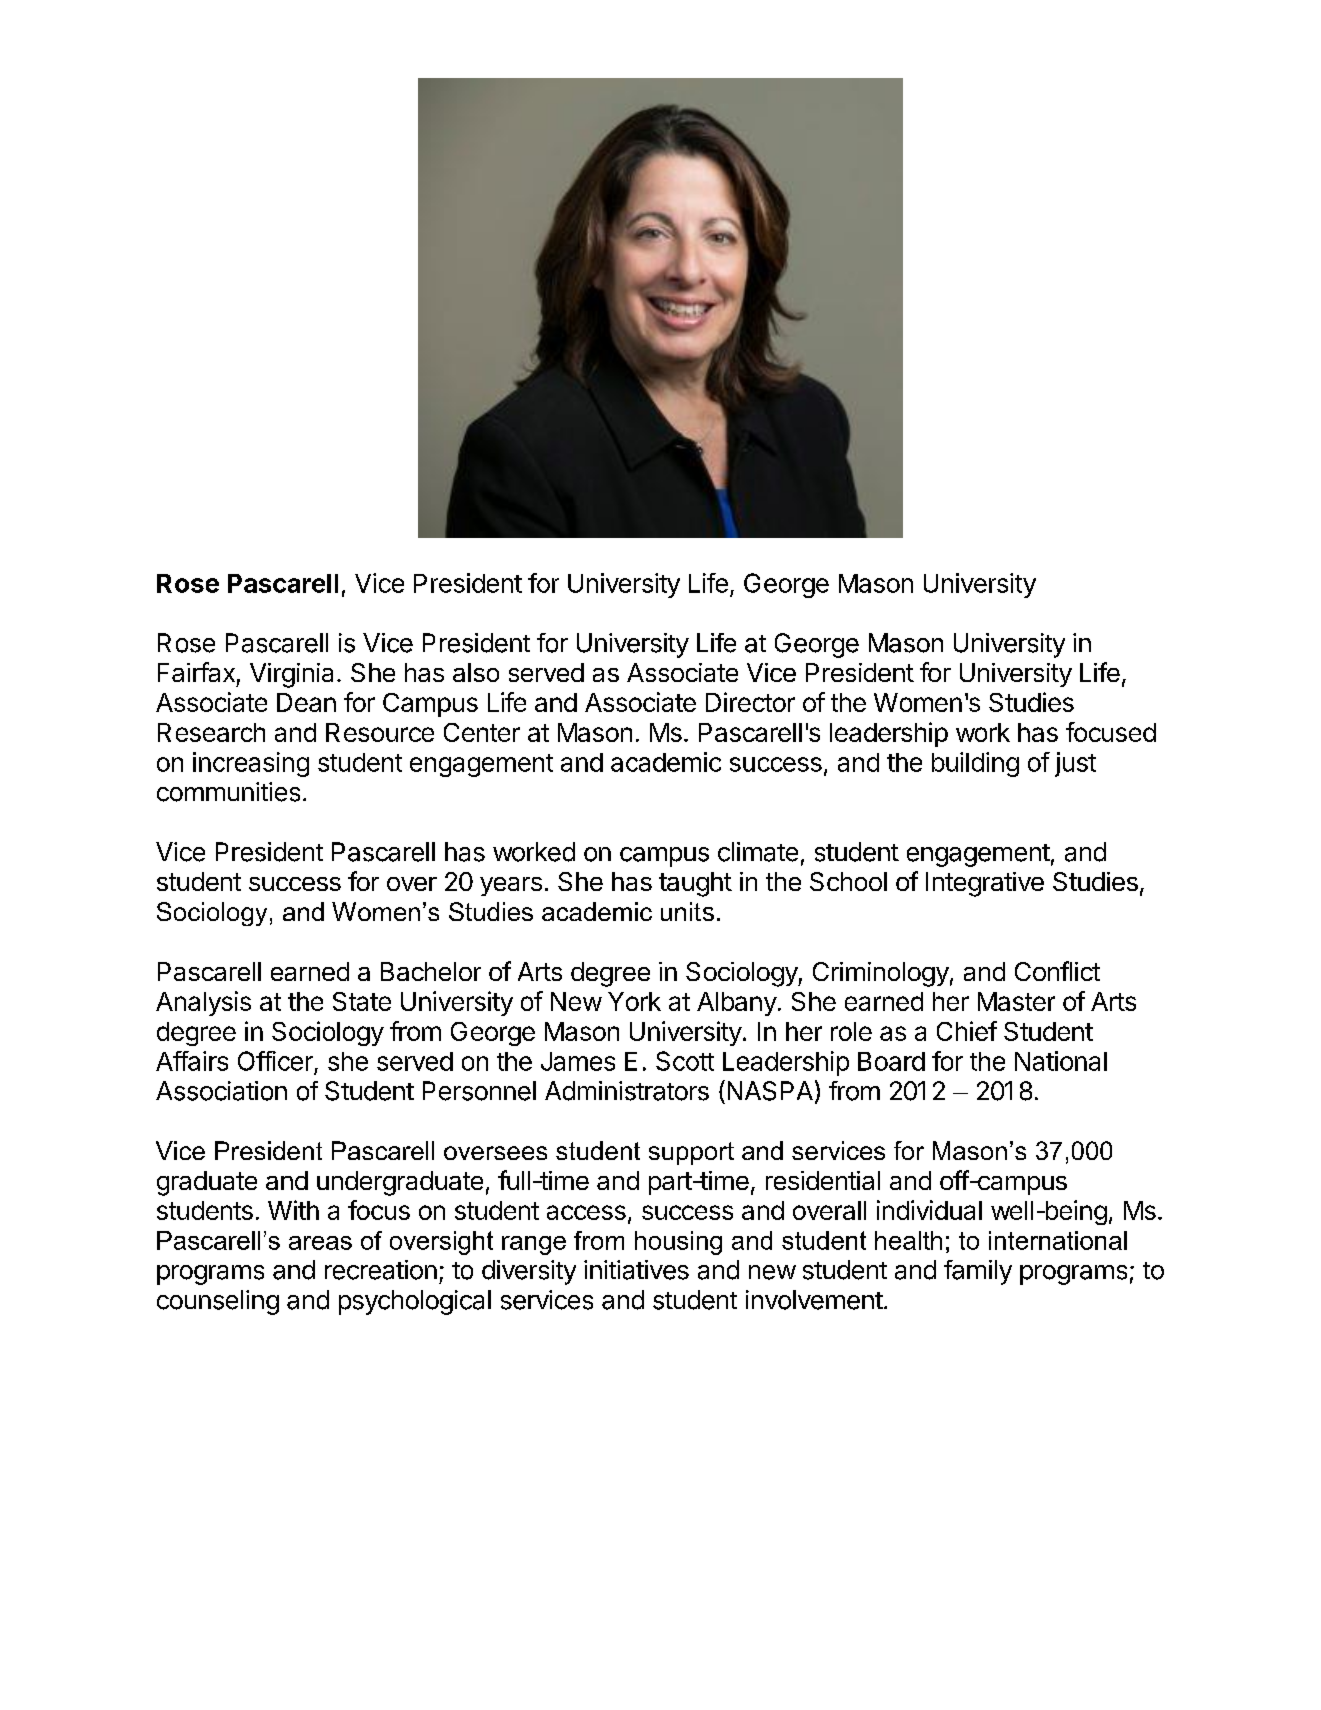 Image resolution: width=1321 pixels, height=1710 pixels. I want to click on recreation, so click(381, 1270).
